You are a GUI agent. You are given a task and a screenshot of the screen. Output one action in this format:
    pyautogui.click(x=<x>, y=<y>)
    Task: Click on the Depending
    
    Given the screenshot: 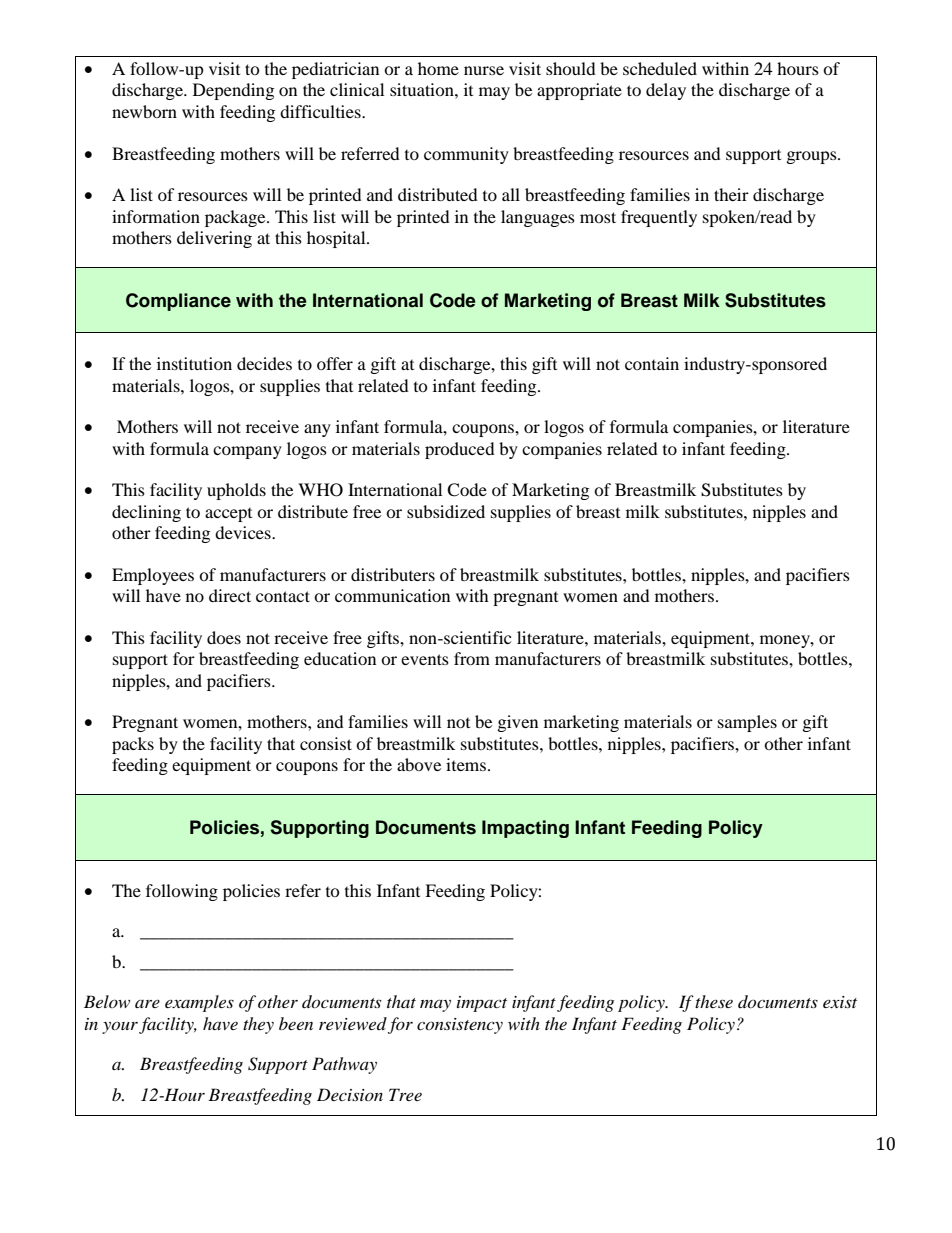 What is the action you would take?
    pyautogui.click(x=233, y=91)
